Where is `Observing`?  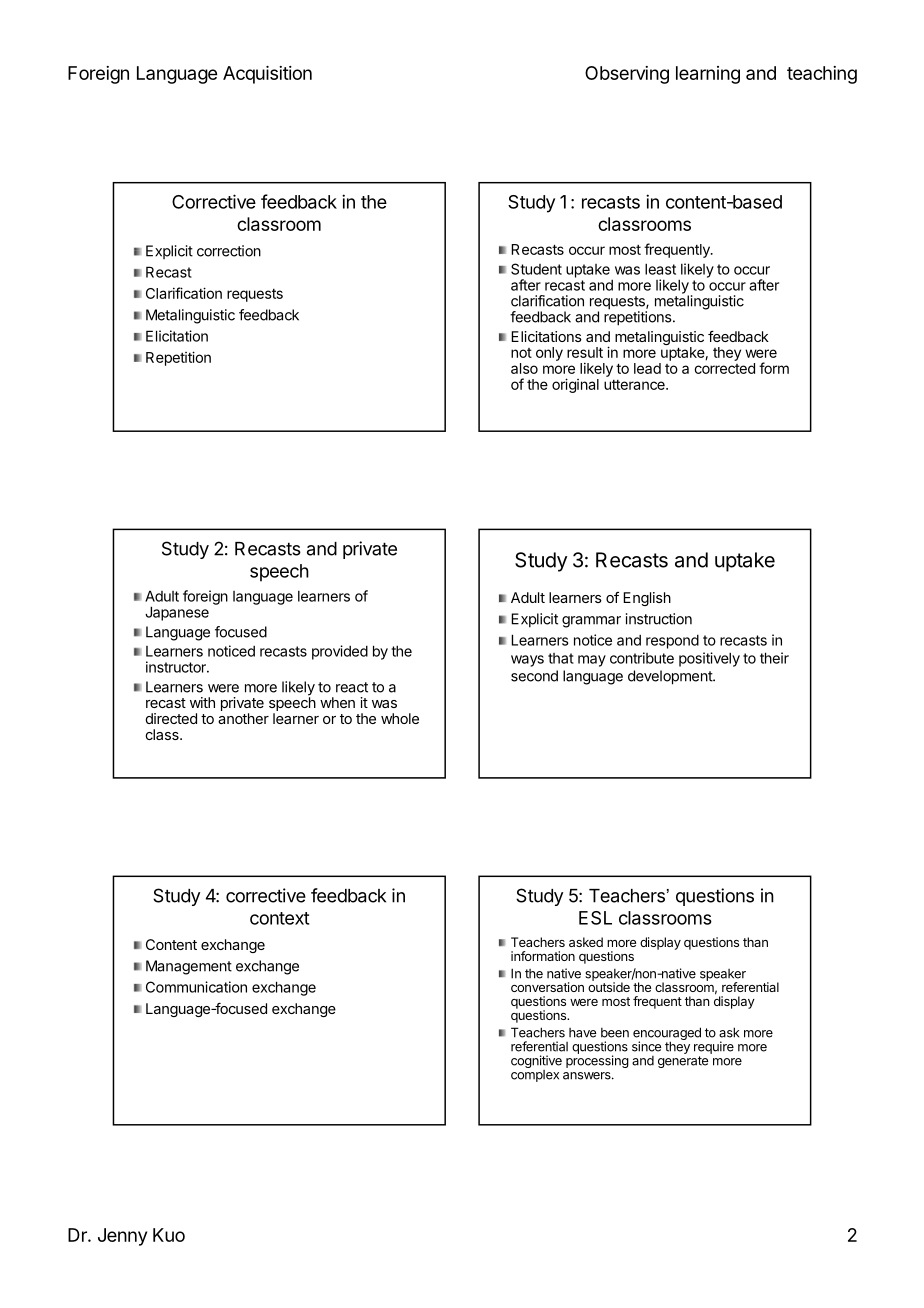 Observing is located at coordinates (627, 75).
